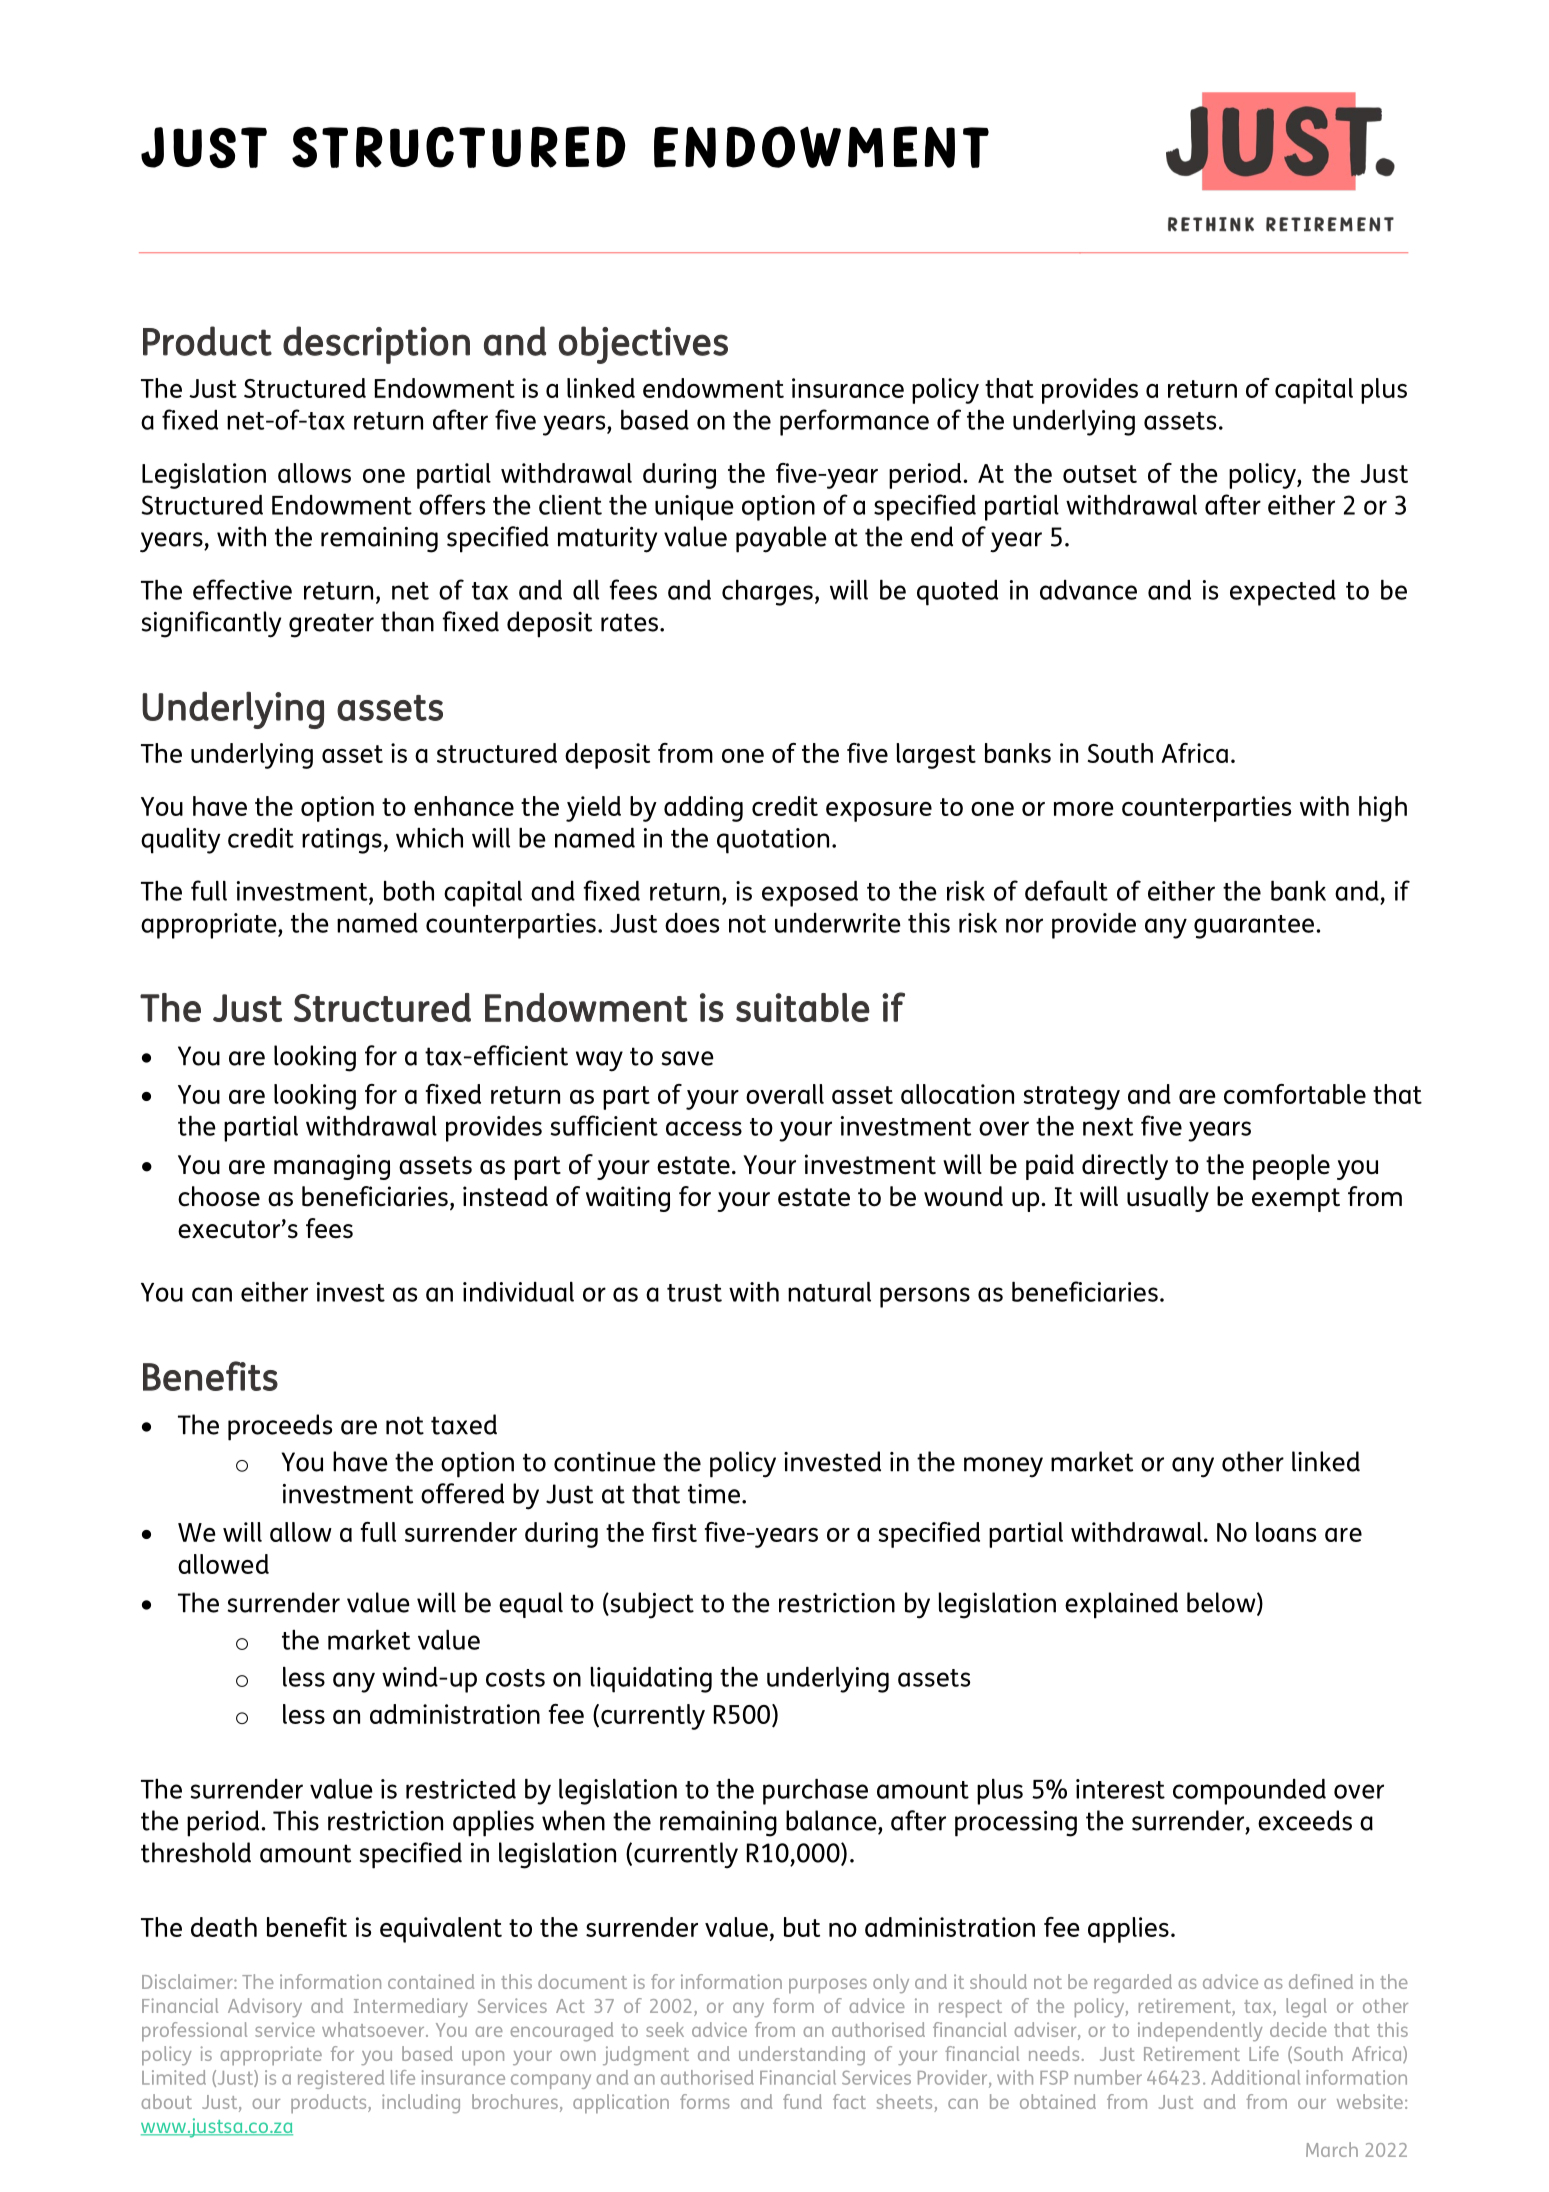 This screenshot has width=1549, height=2192. Describe the element at coordinates (1100, 474) in the screenshot. I see `outset` at that location.
